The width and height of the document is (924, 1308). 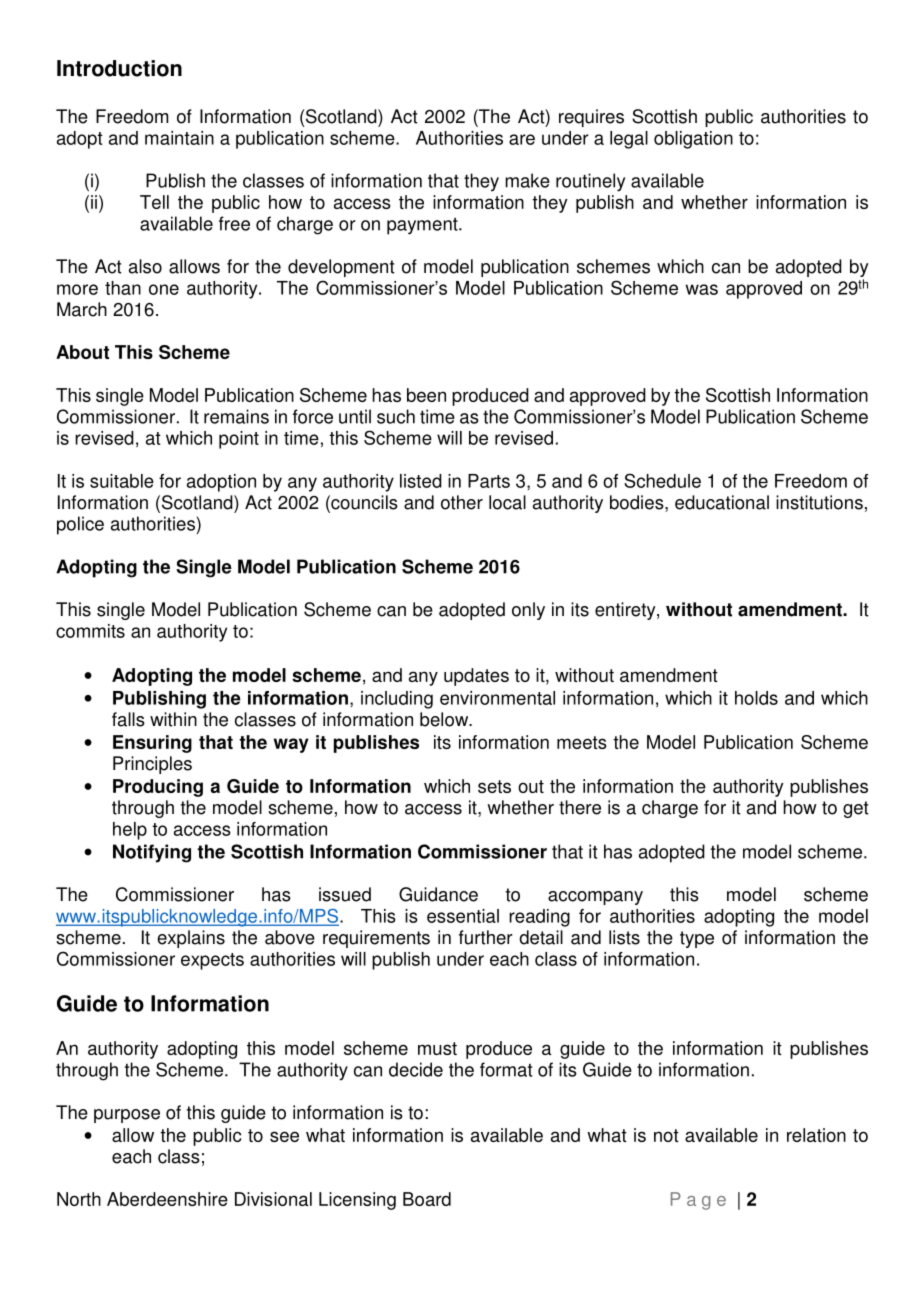 What do you see at coordinates (476, 677) in the document?
I see `updates` at bounding box center [476, 677].
